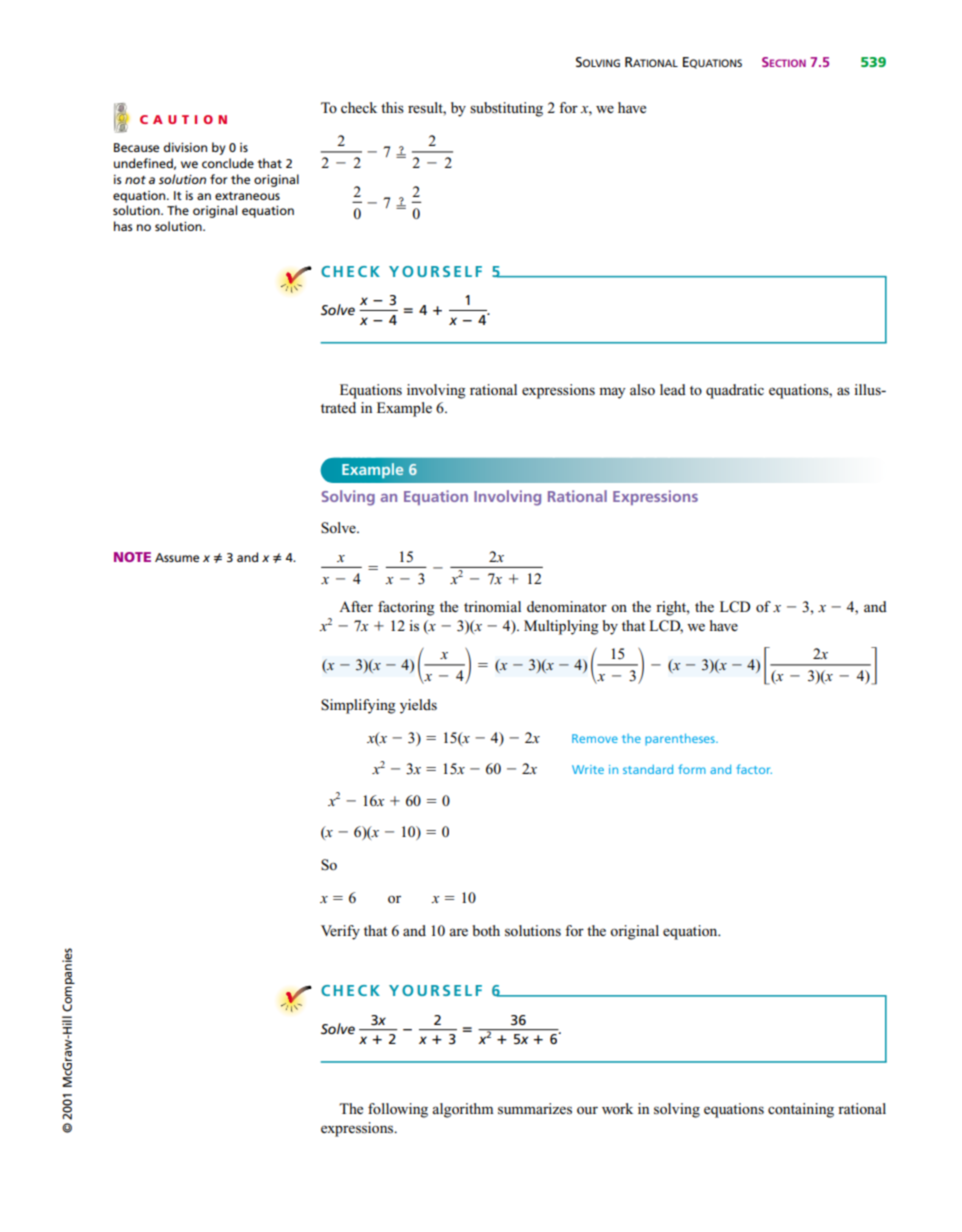  What do you see at coordinates (177, 557) in the screenshot?
I see `Assume` at bounding box center [177, 557].
